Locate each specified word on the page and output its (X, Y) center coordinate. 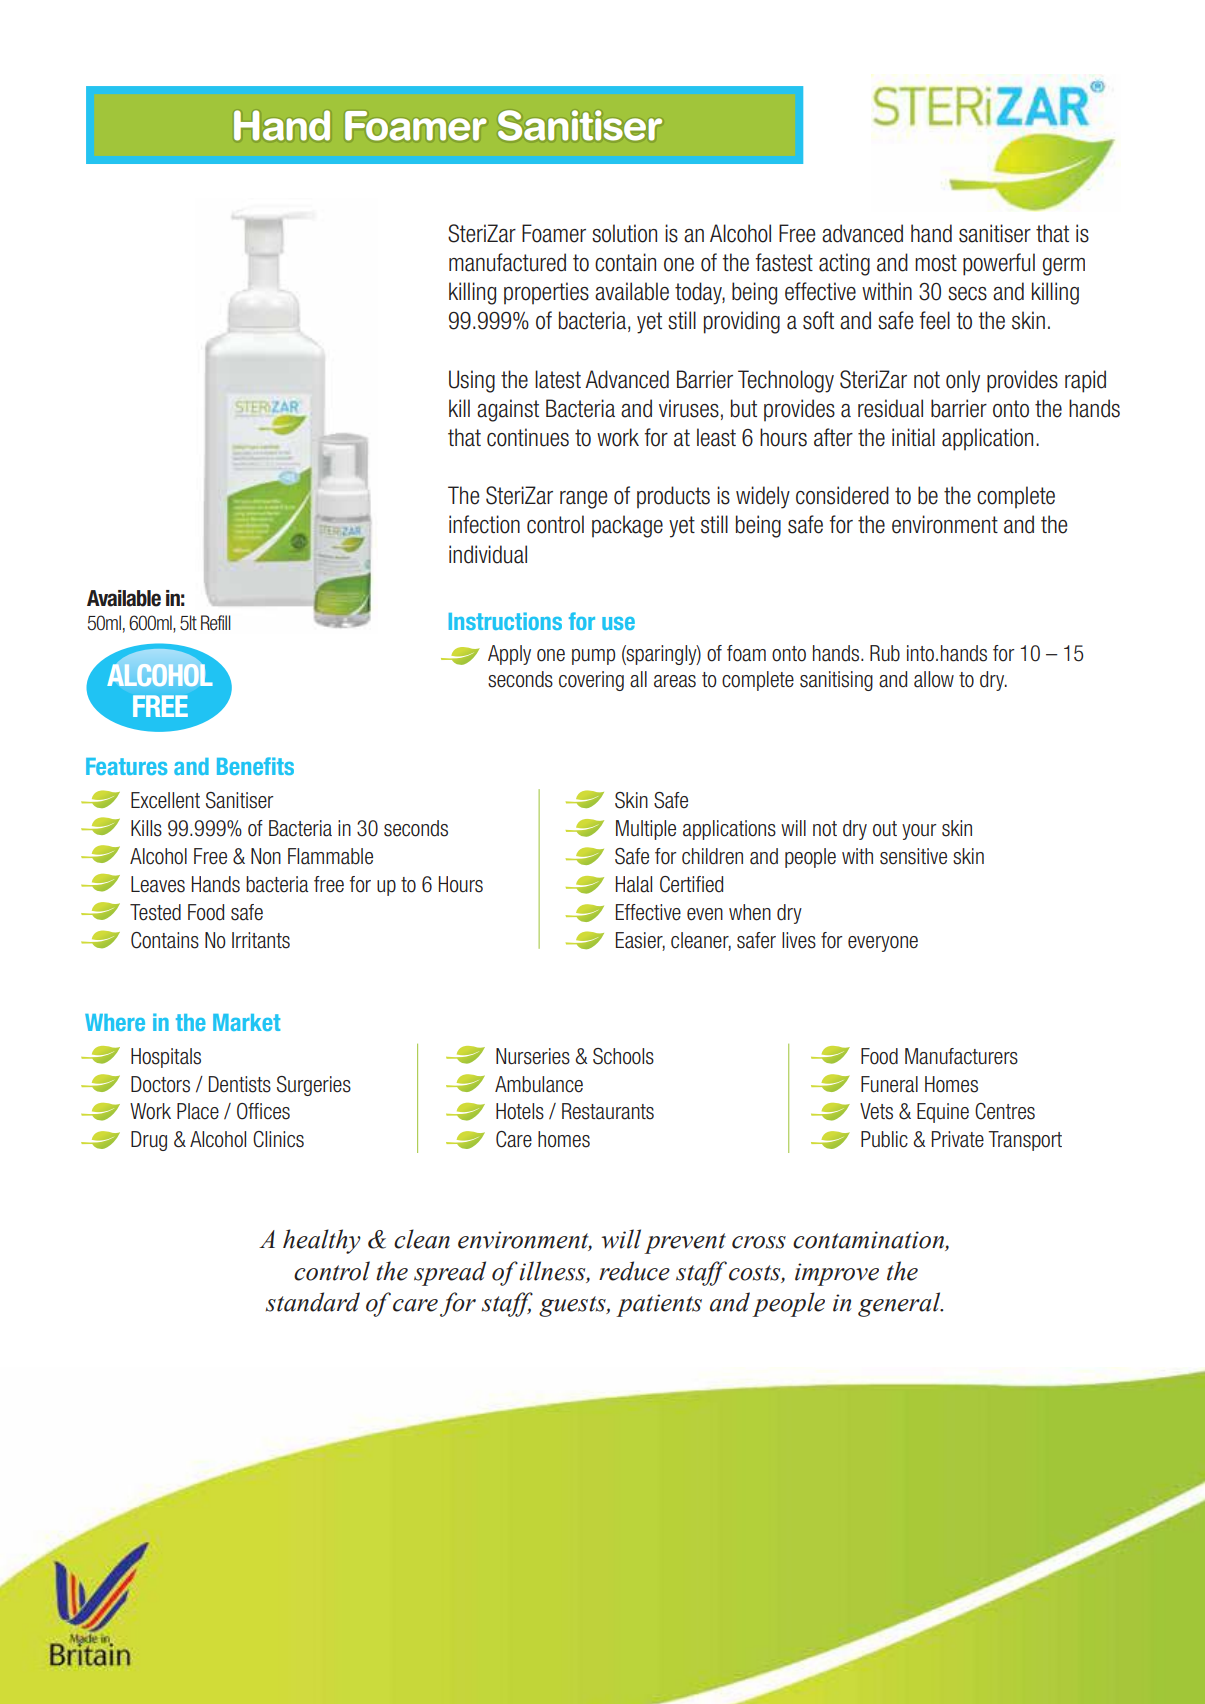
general (900, 1304)
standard (313, 1302)
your (919, 832)
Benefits (255, 766)
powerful (999, 264)
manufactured (507, 262)
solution (624, 233)
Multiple (646, 830)
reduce (634, 1271)
